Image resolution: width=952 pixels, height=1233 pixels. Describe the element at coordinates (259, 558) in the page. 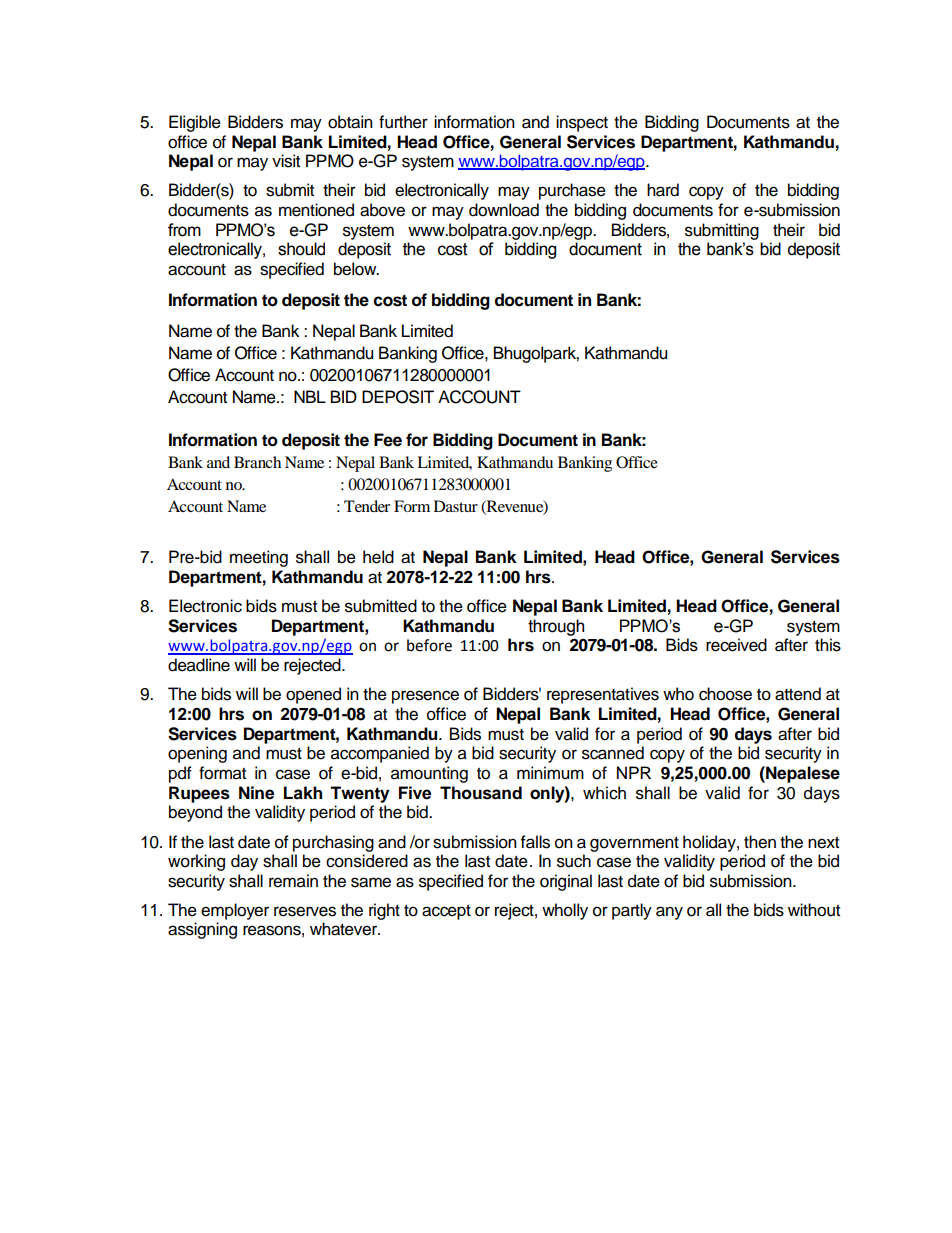

I see `meeting` at that location.
